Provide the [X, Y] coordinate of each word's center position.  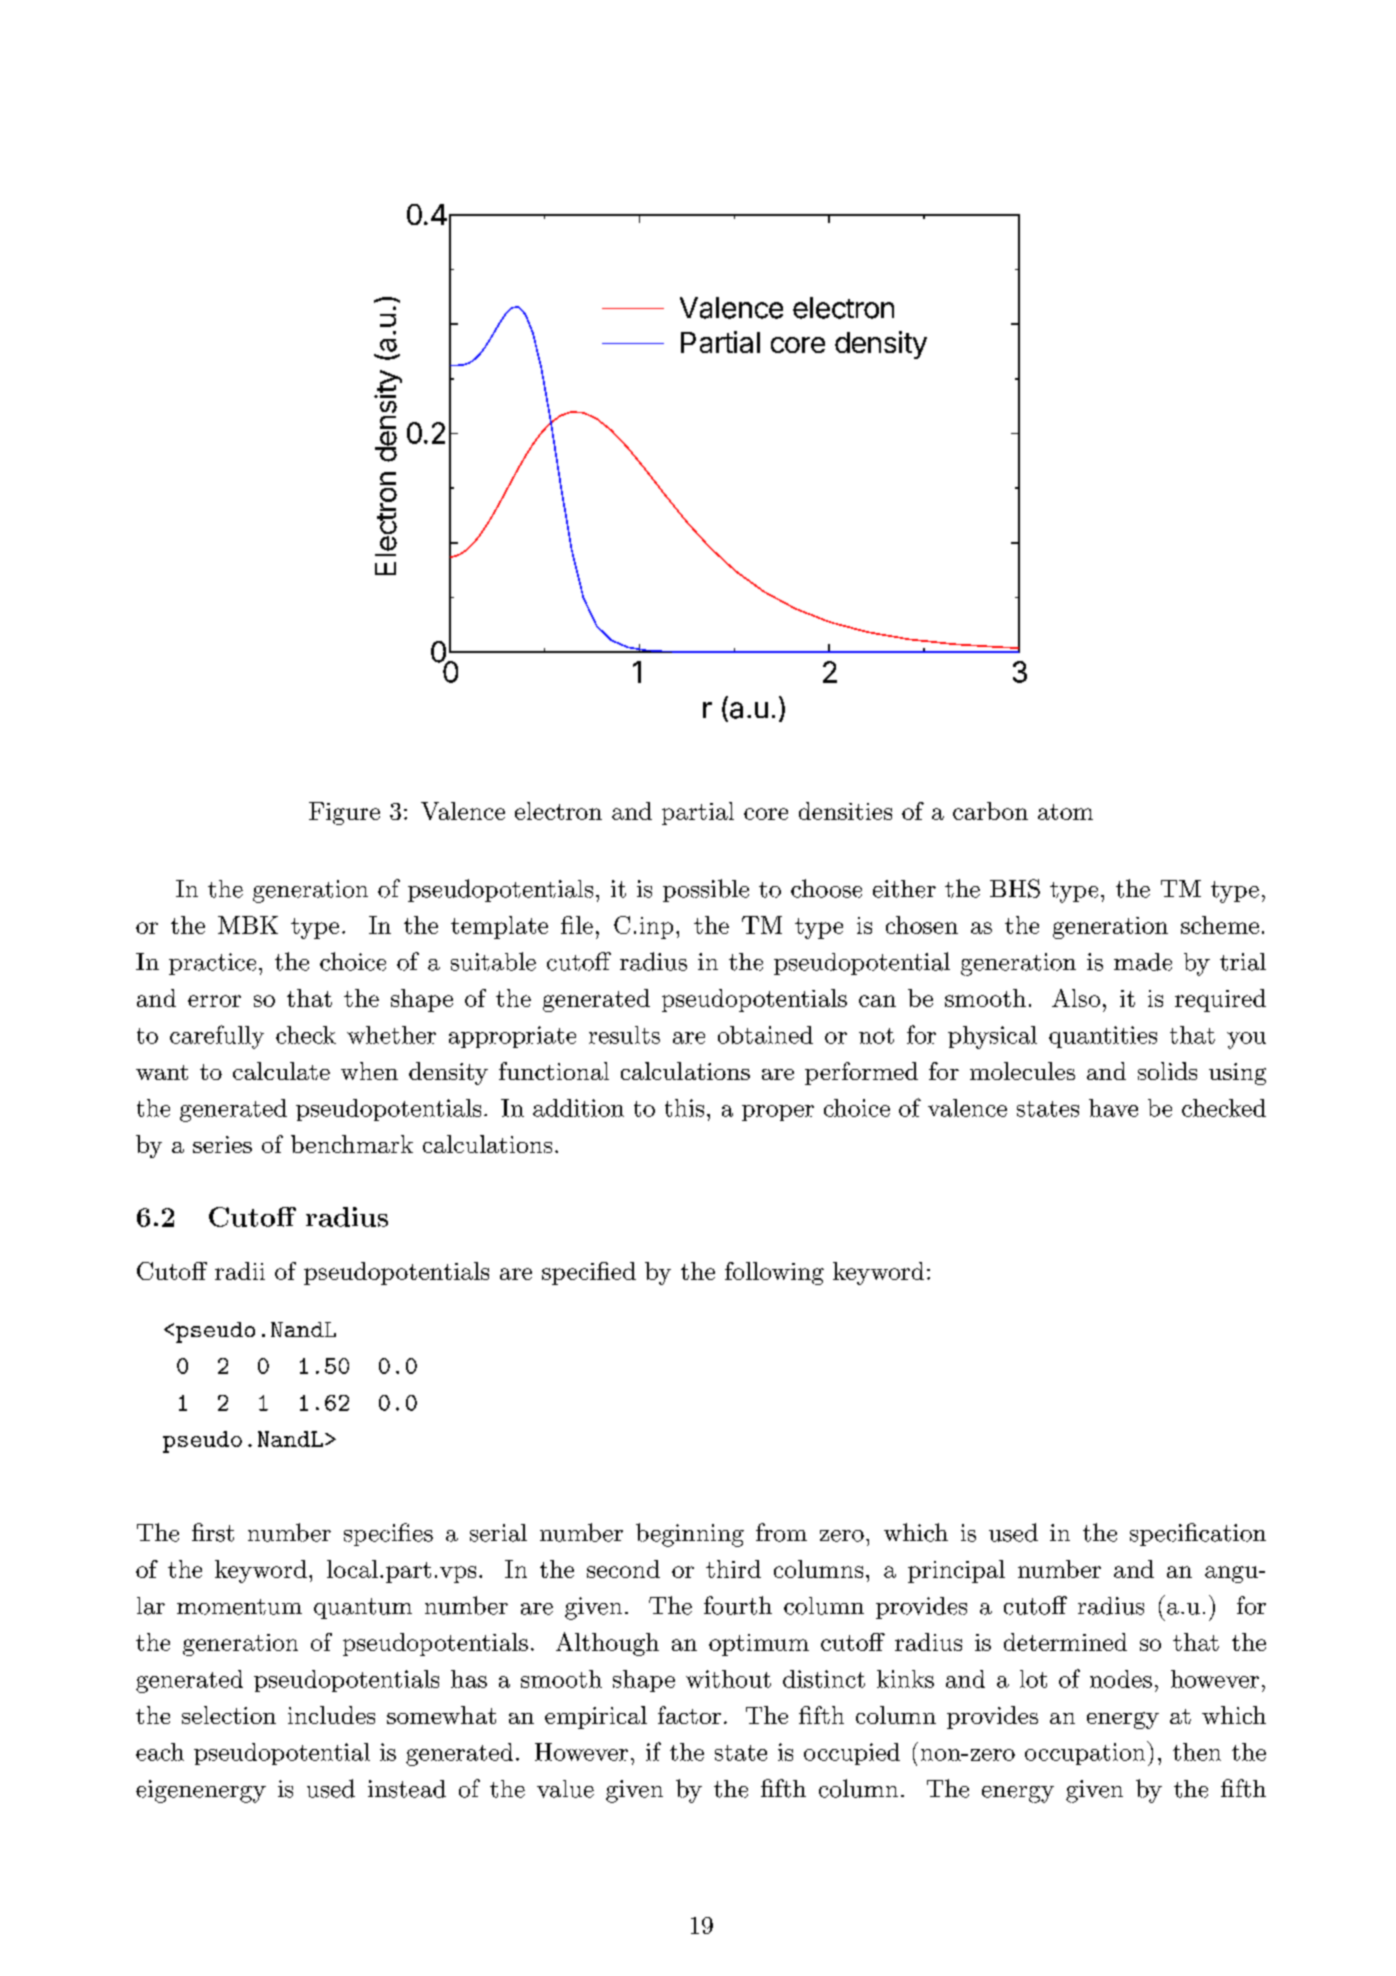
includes [331, 1715]
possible [706, 890]
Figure [344, 813]
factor [689, 1715]
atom [1065, 812]
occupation [1085, 1754]
